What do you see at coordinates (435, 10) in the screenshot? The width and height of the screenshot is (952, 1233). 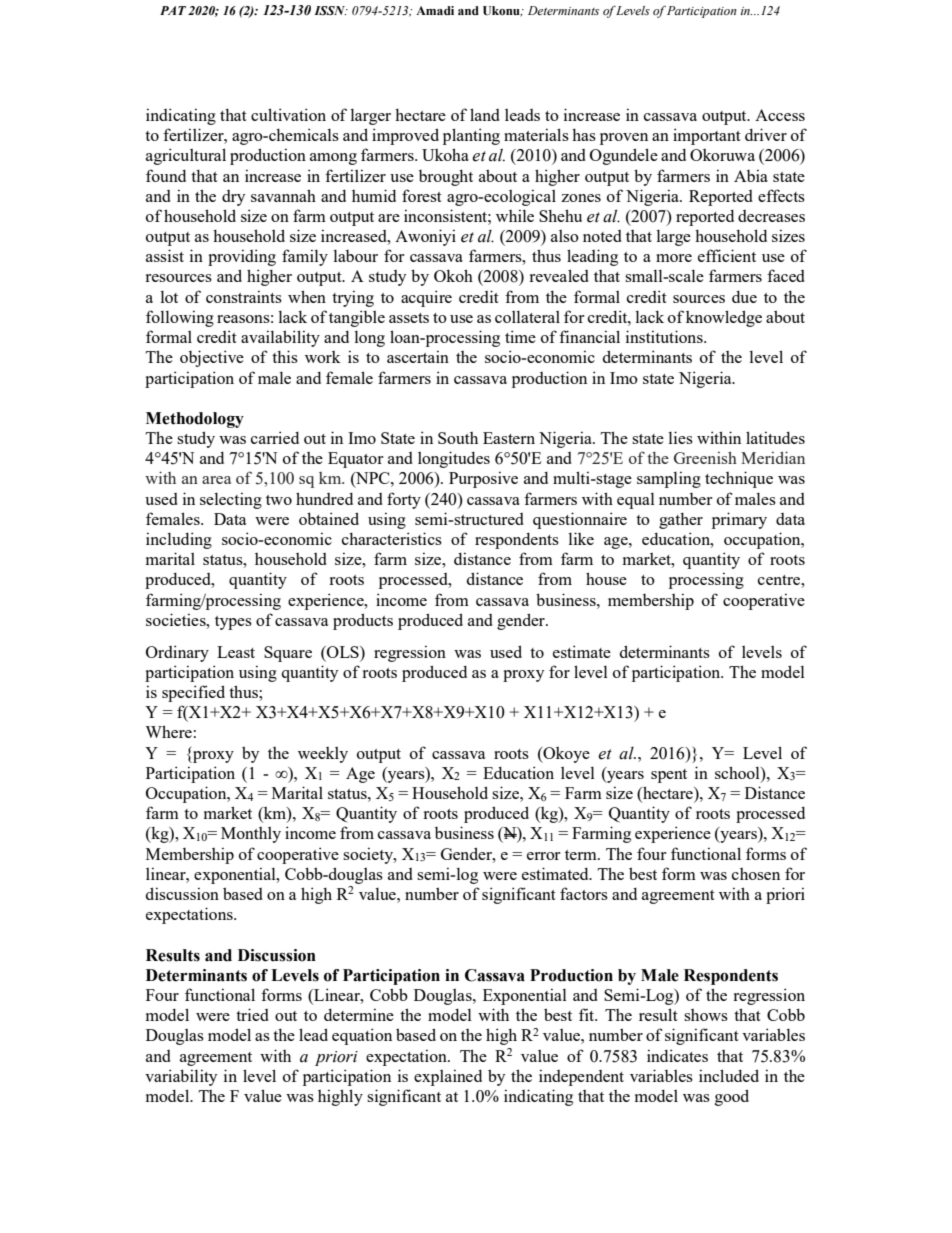 I see `Amadi` at bounding box center [435, 10].
